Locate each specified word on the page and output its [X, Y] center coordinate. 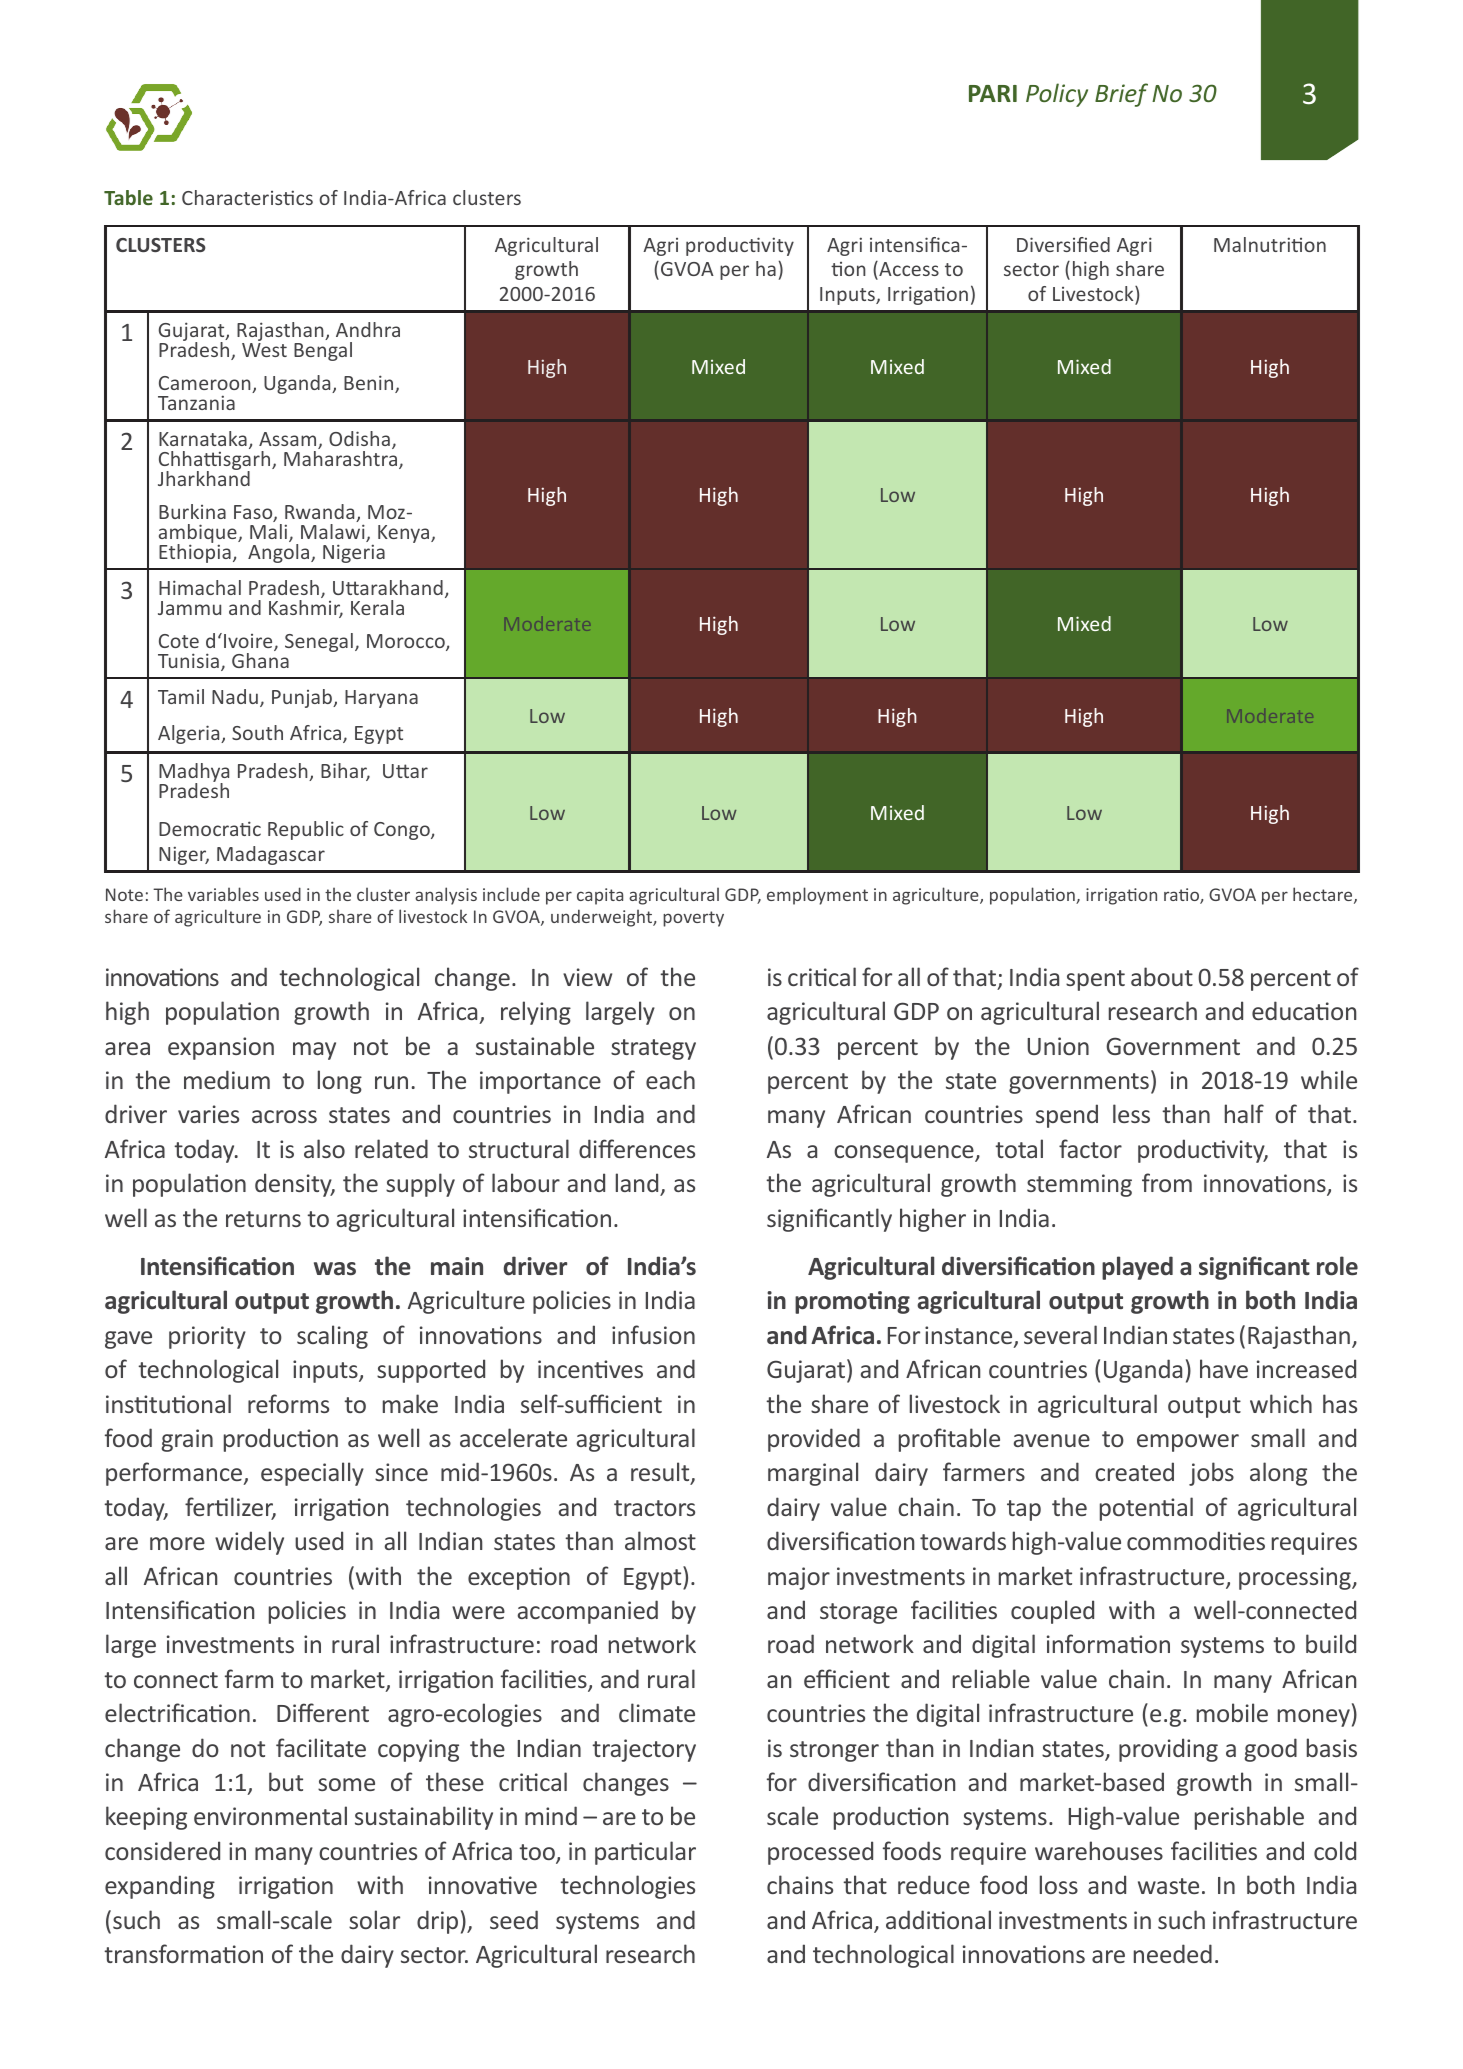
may [314, 1051]
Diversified [1063, 244]
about [1162, 976]
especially [312, 1474]
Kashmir [306, 607]
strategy [653, 1049]
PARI [993, 93]
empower [1188, 1443]
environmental [270, 1815]
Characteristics [247, 197]
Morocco [407, 642]
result [661, 1473]
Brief [1121, 95]
